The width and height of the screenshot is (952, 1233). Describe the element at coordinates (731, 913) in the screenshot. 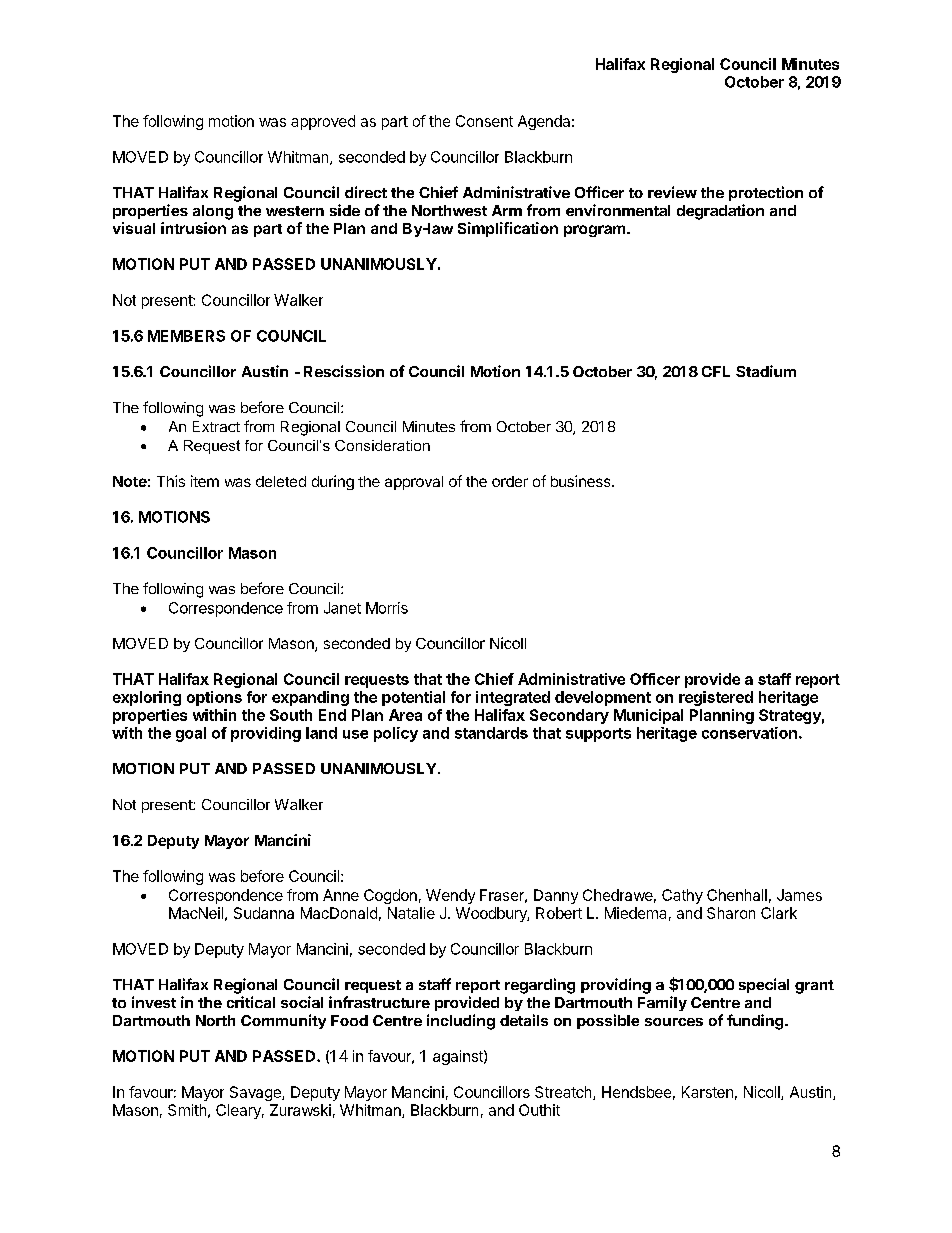

I see `Sharon` at that location.
